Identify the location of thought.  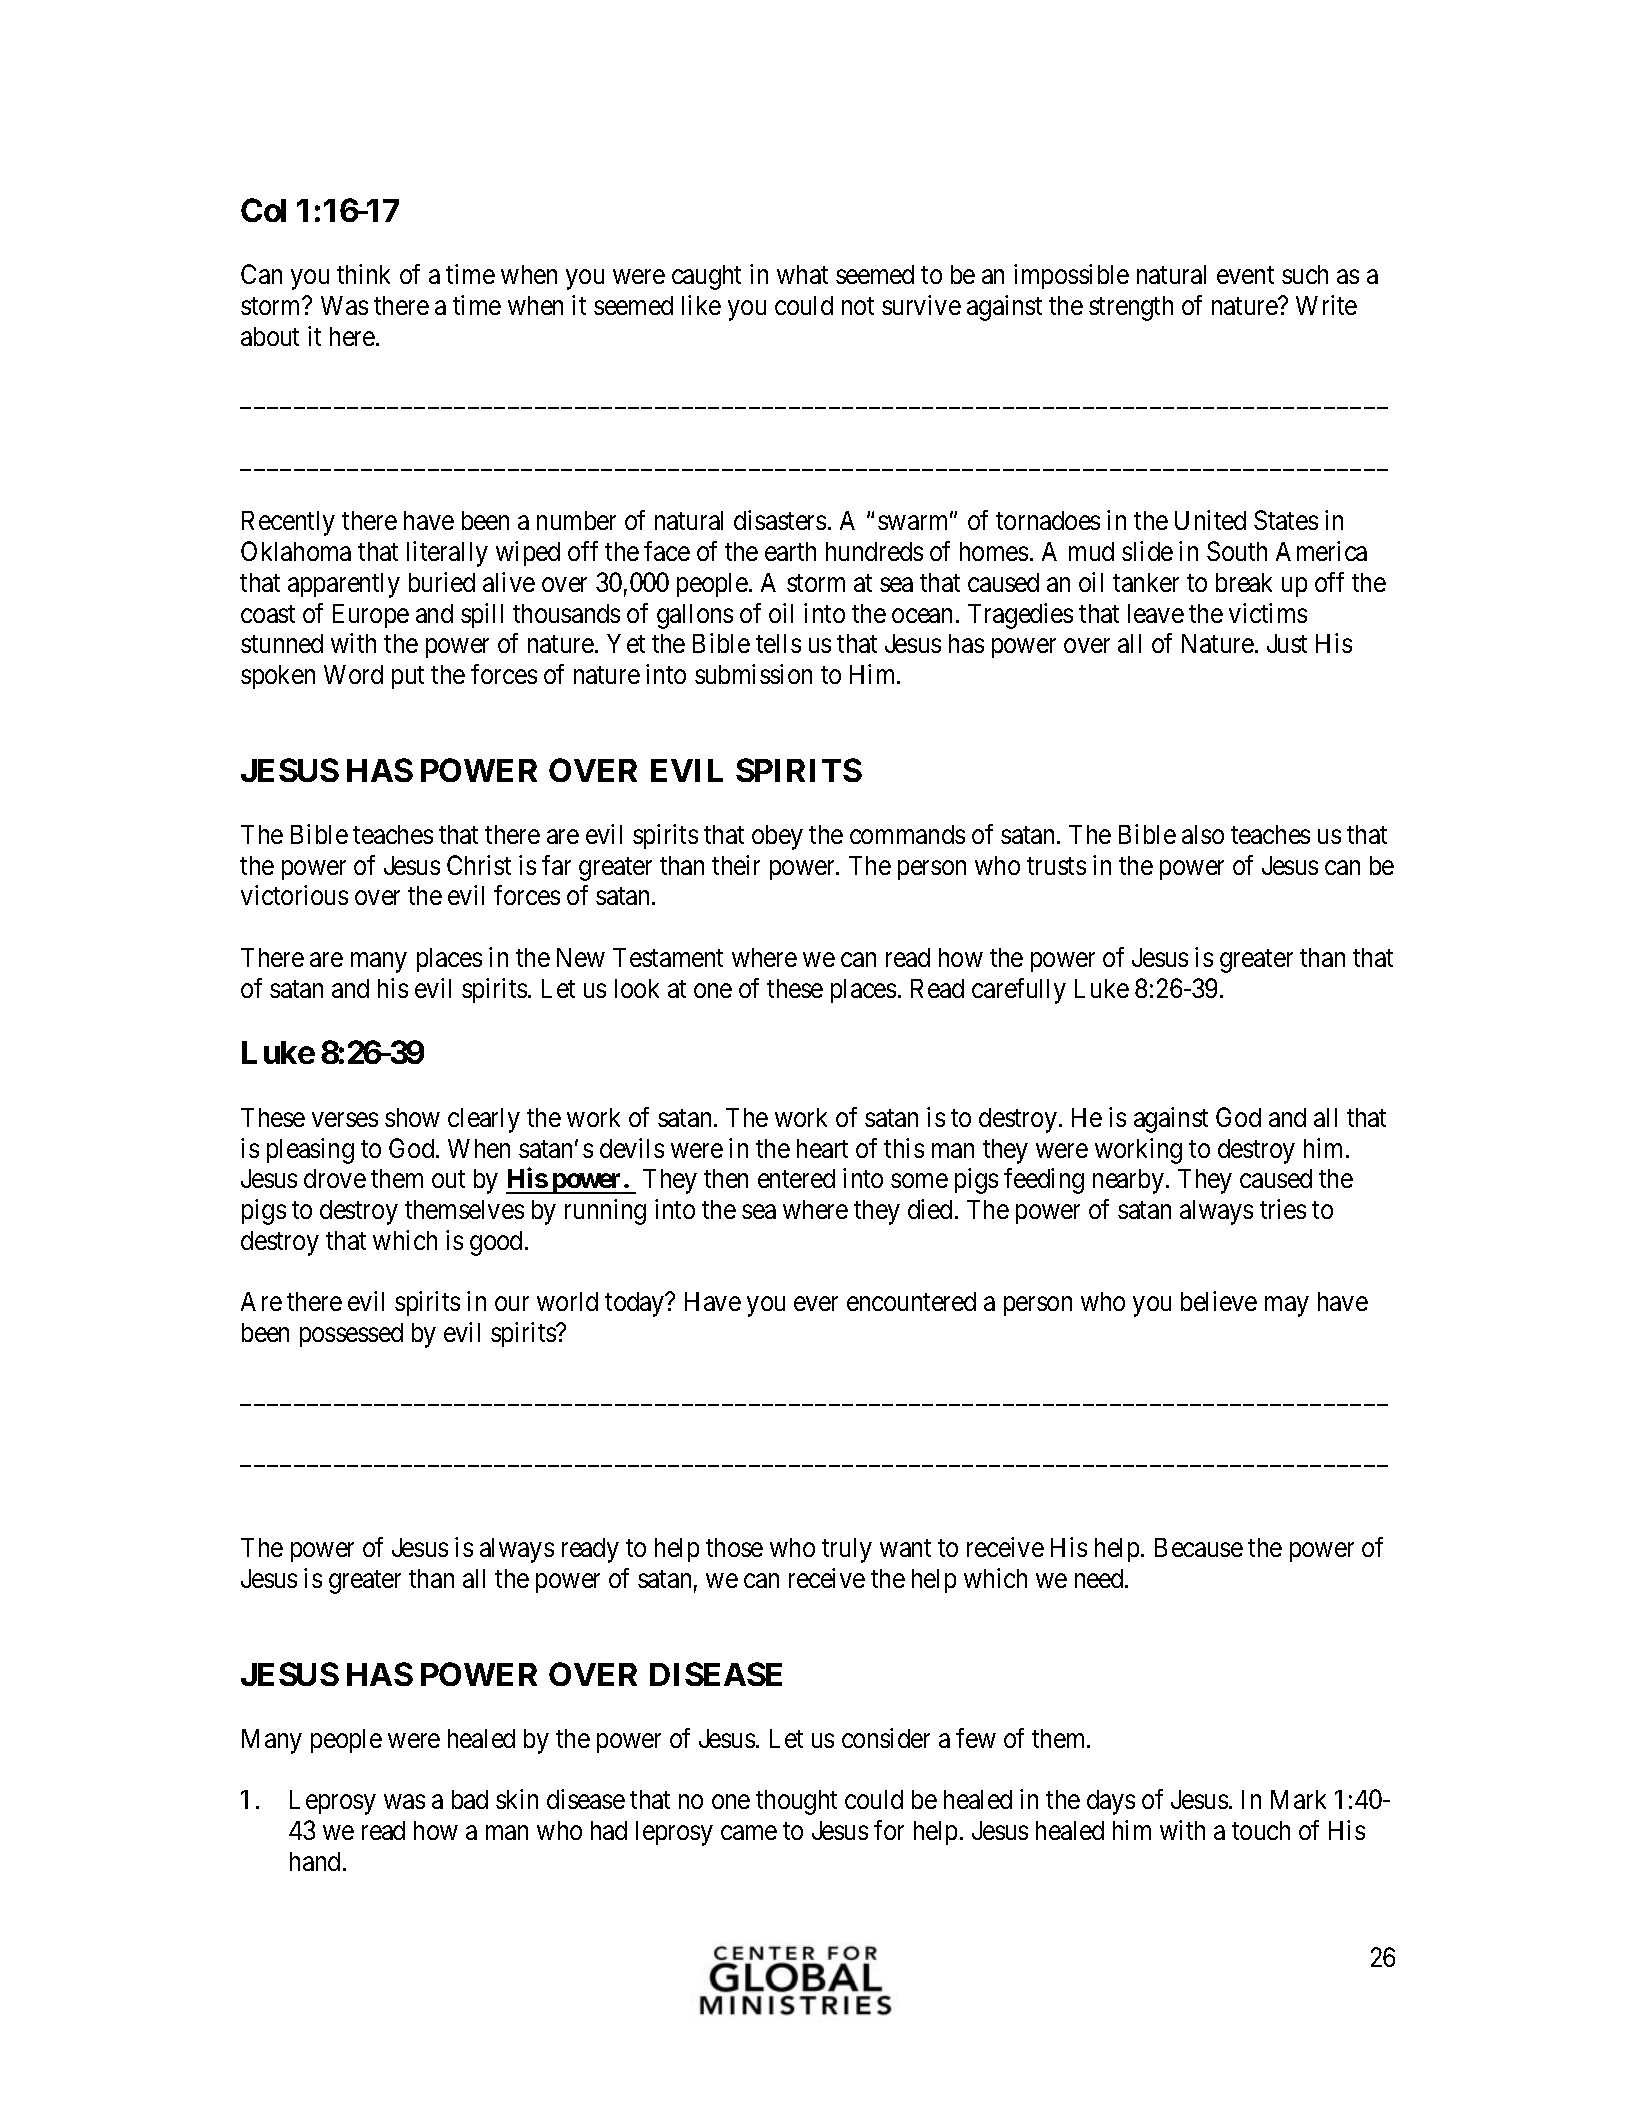
(796, 1802).
